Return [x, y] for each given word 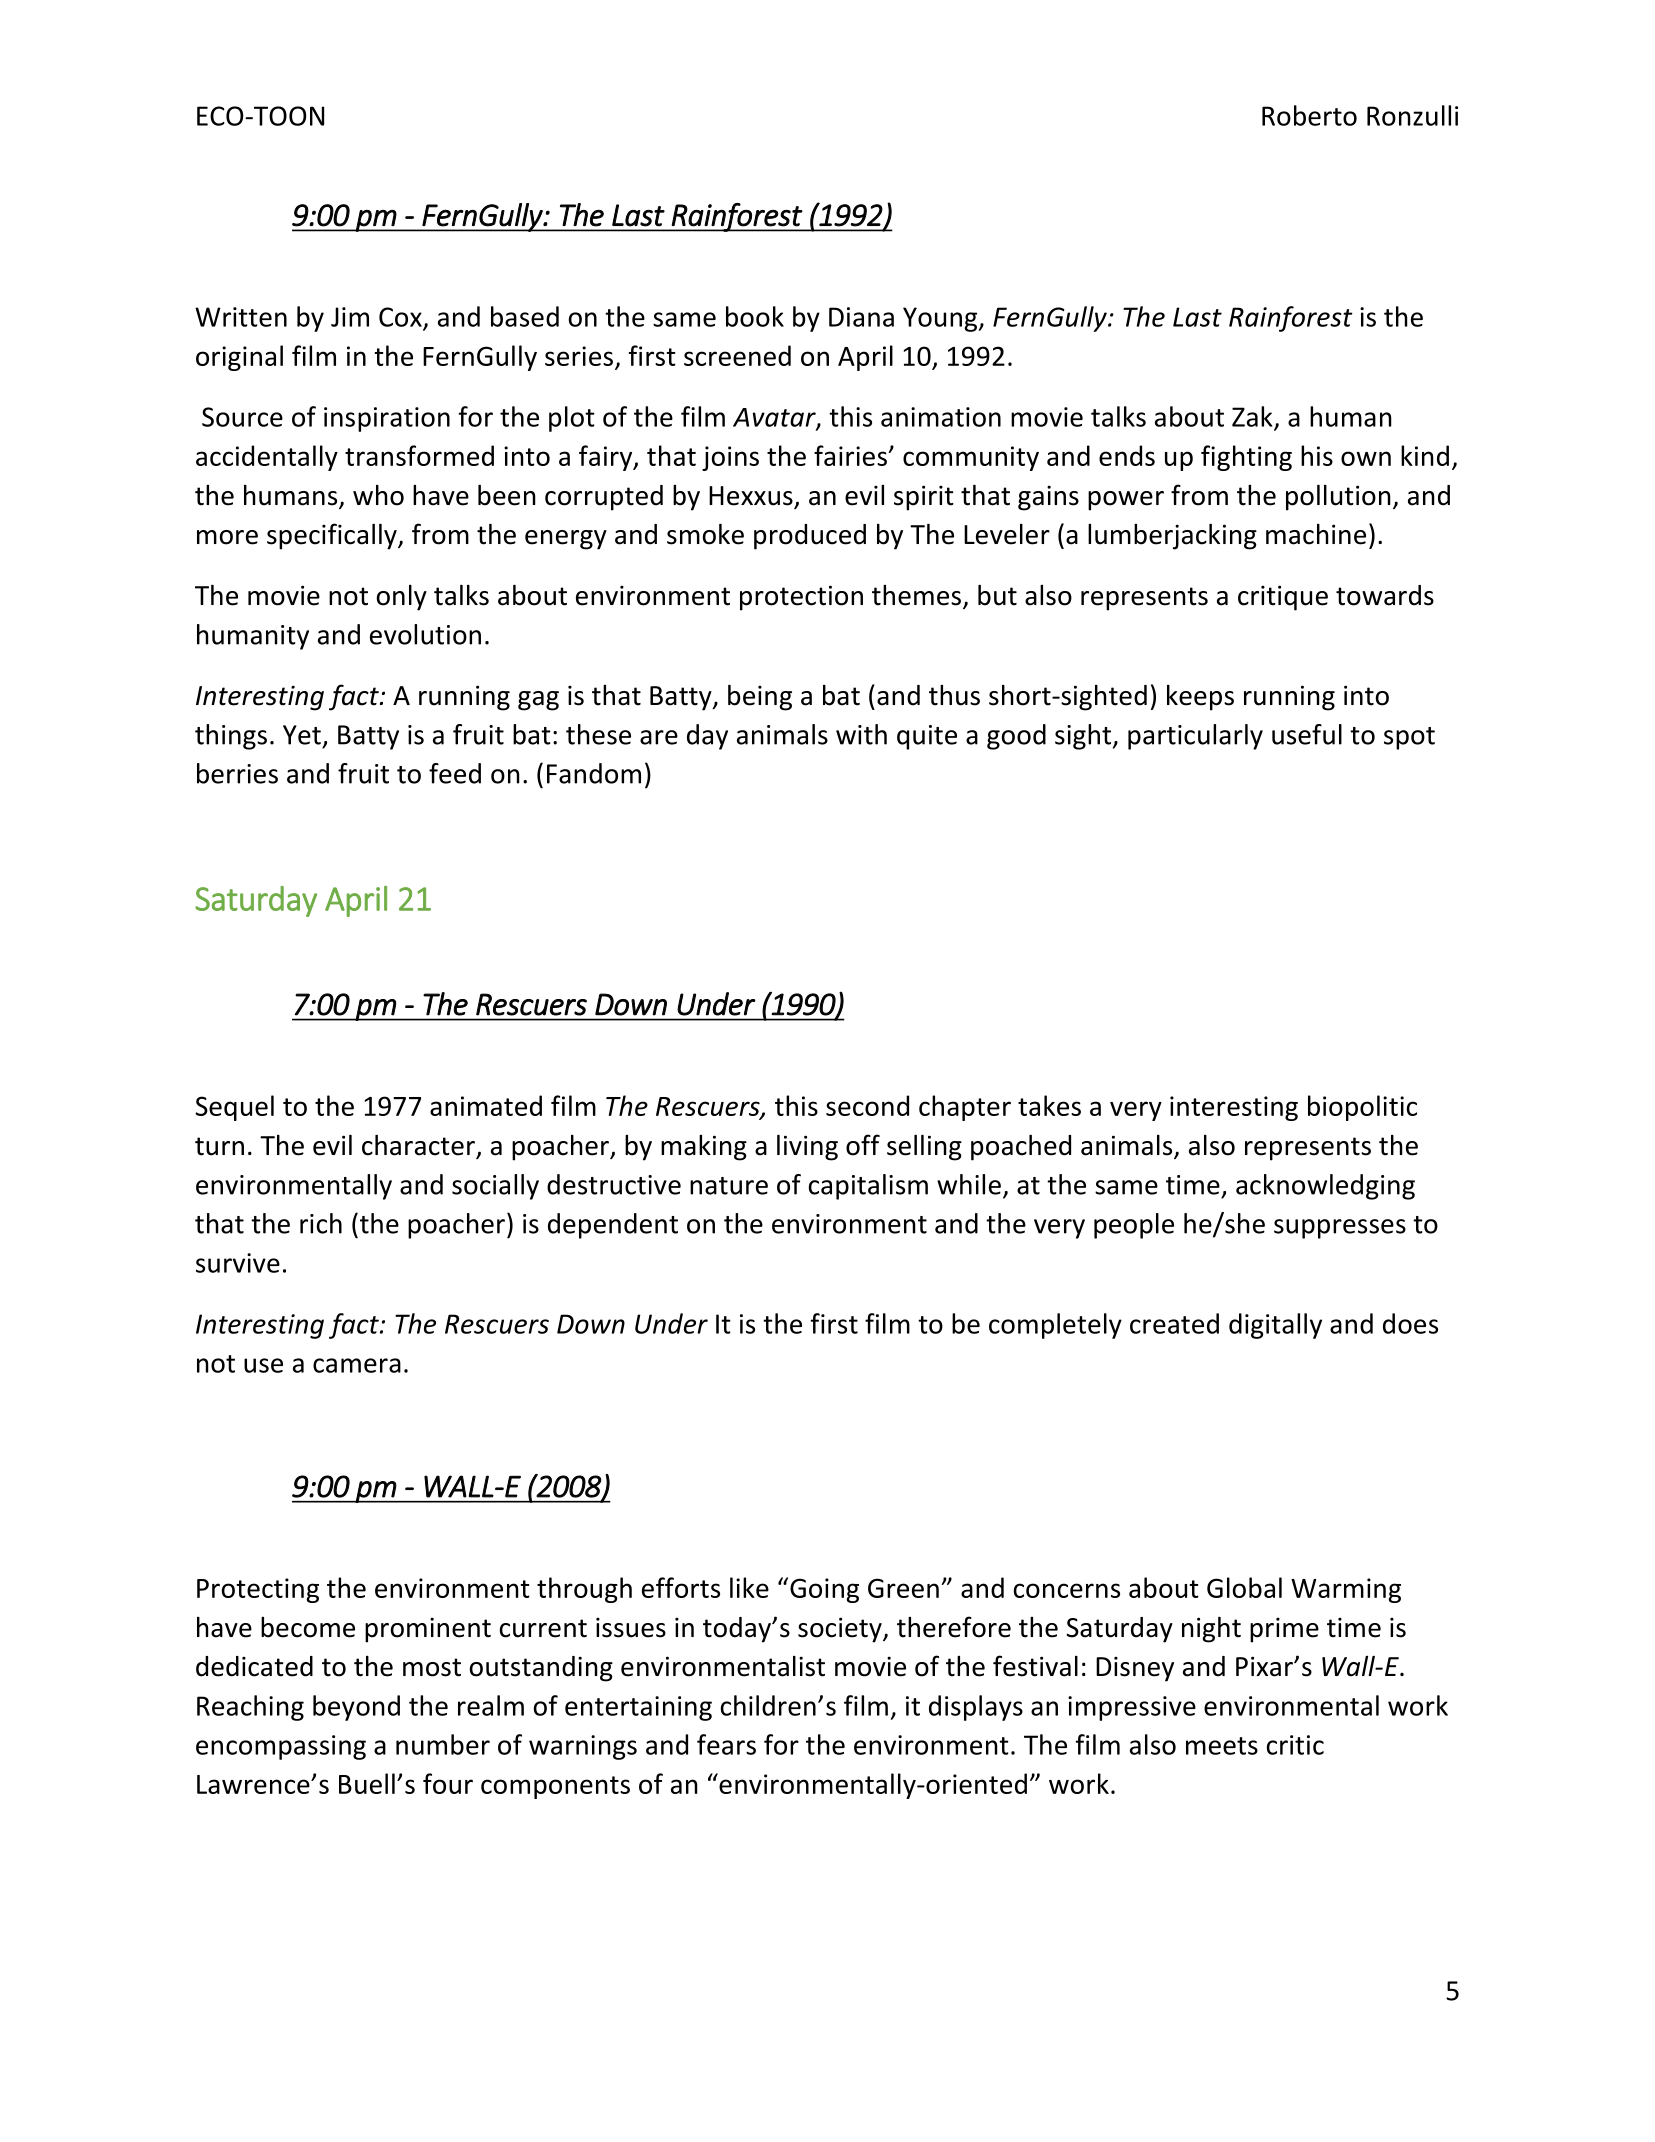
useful [1307, 734]
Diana [861, 317]
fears [726, 1744]
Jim [350, 317]
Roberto [1309, 115]
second [867, 1105]
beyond [356, 1708]
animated [486, 1105]
